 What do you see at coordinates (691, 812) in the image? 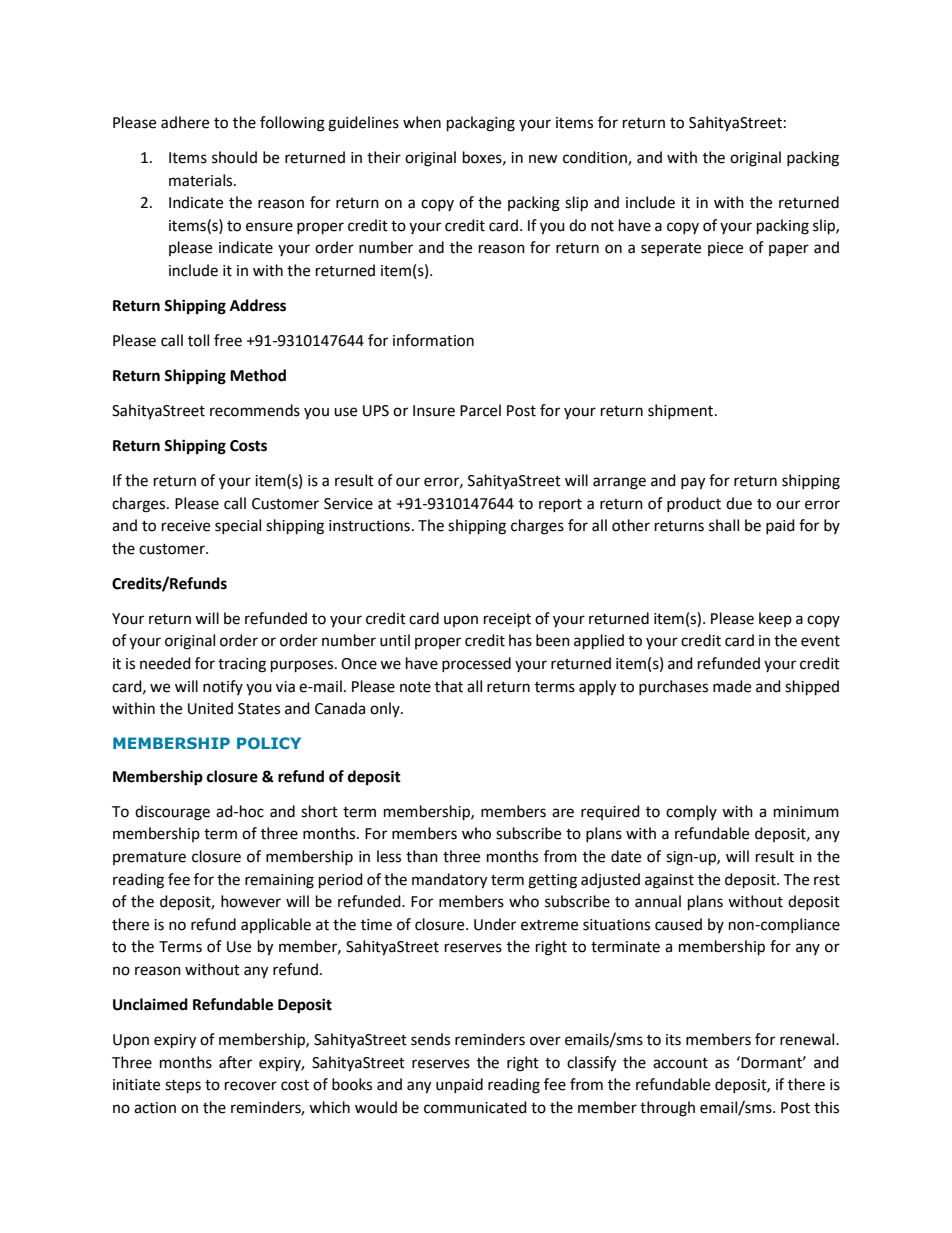
I see `comply` at bounding box center [691, 812].
